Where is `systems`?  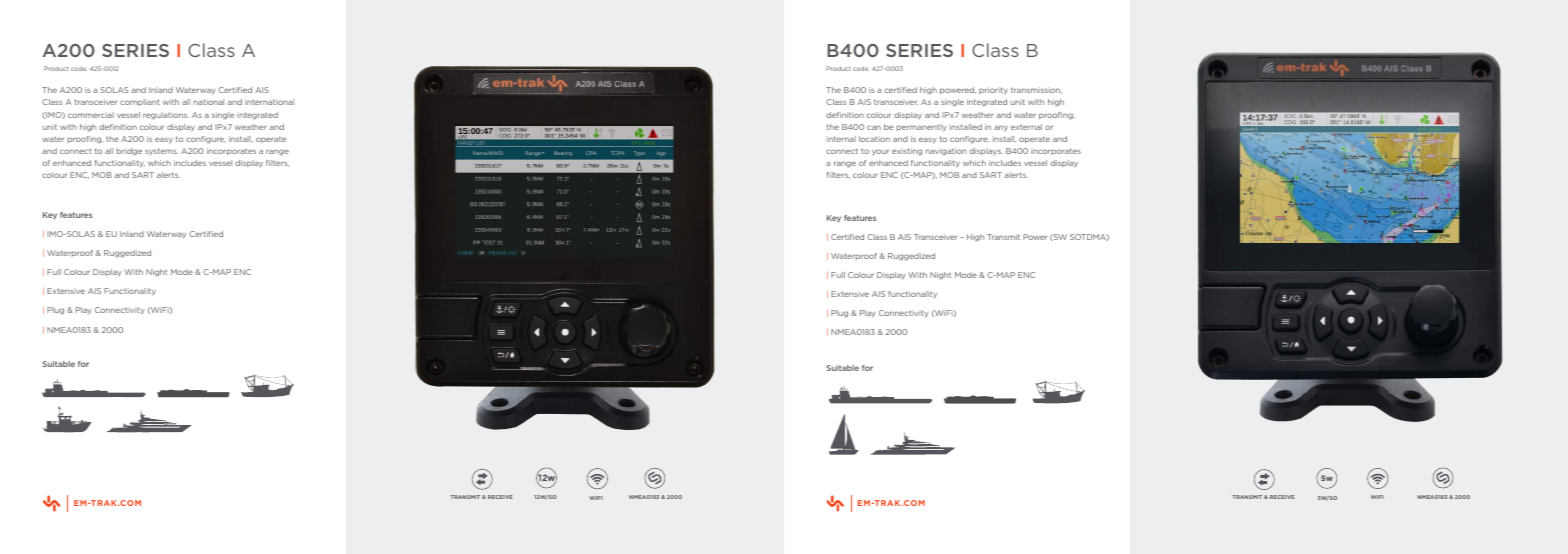 systems is located at coordinates (161, 151).
